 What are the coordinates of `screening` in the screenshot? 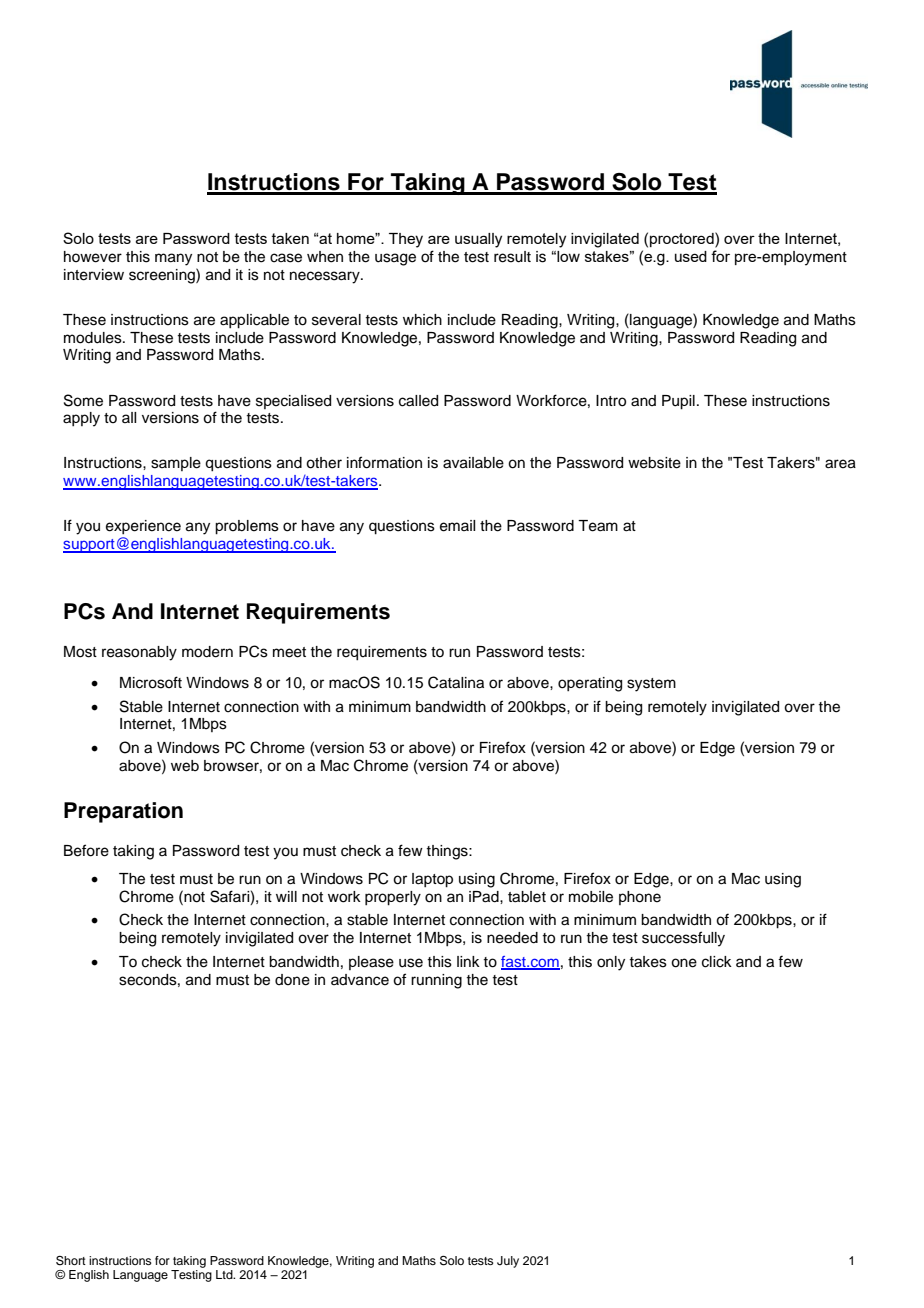 It's located at (163, 276).
